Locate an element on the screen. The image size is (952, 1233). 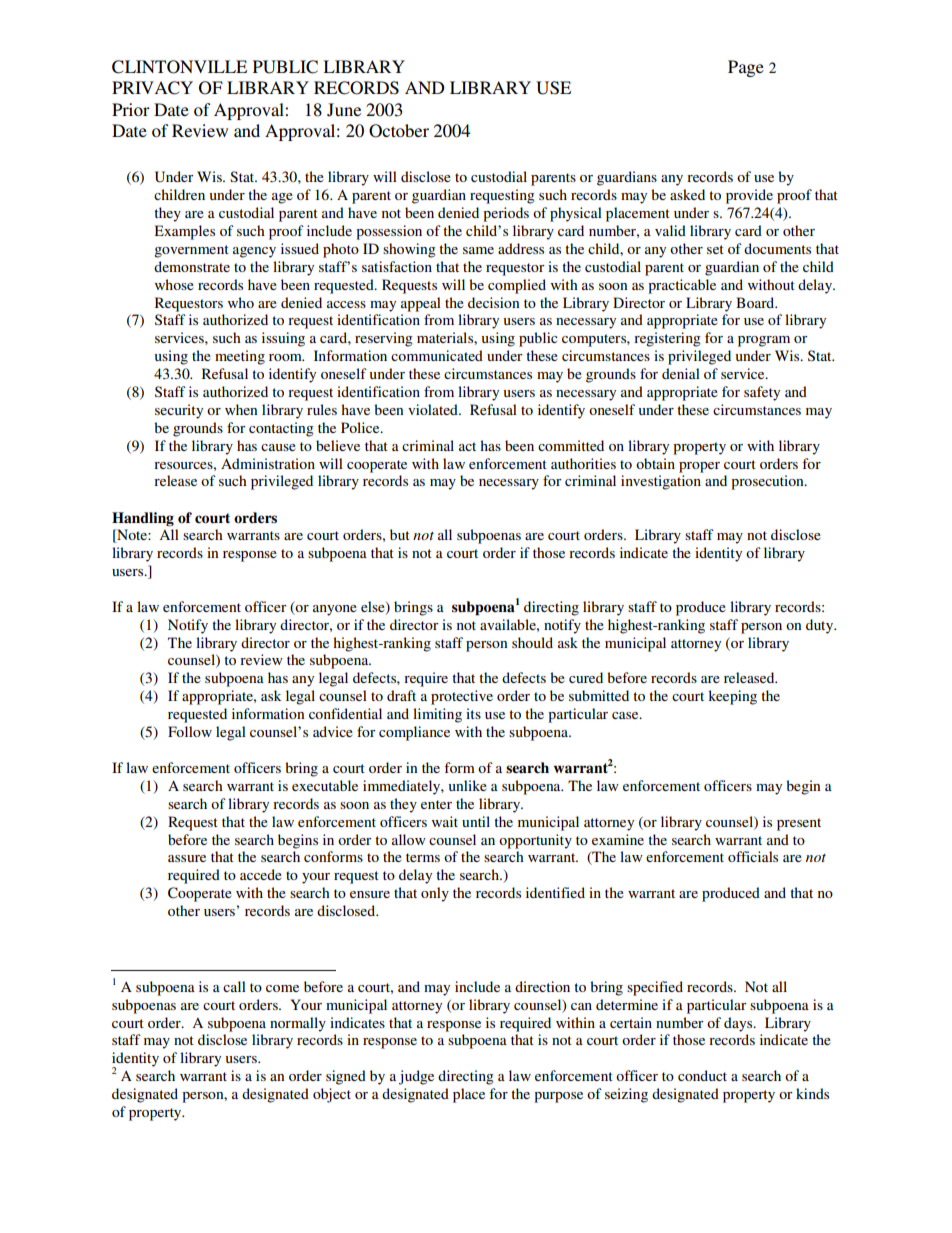
but is located at coordinates (400, 534).
